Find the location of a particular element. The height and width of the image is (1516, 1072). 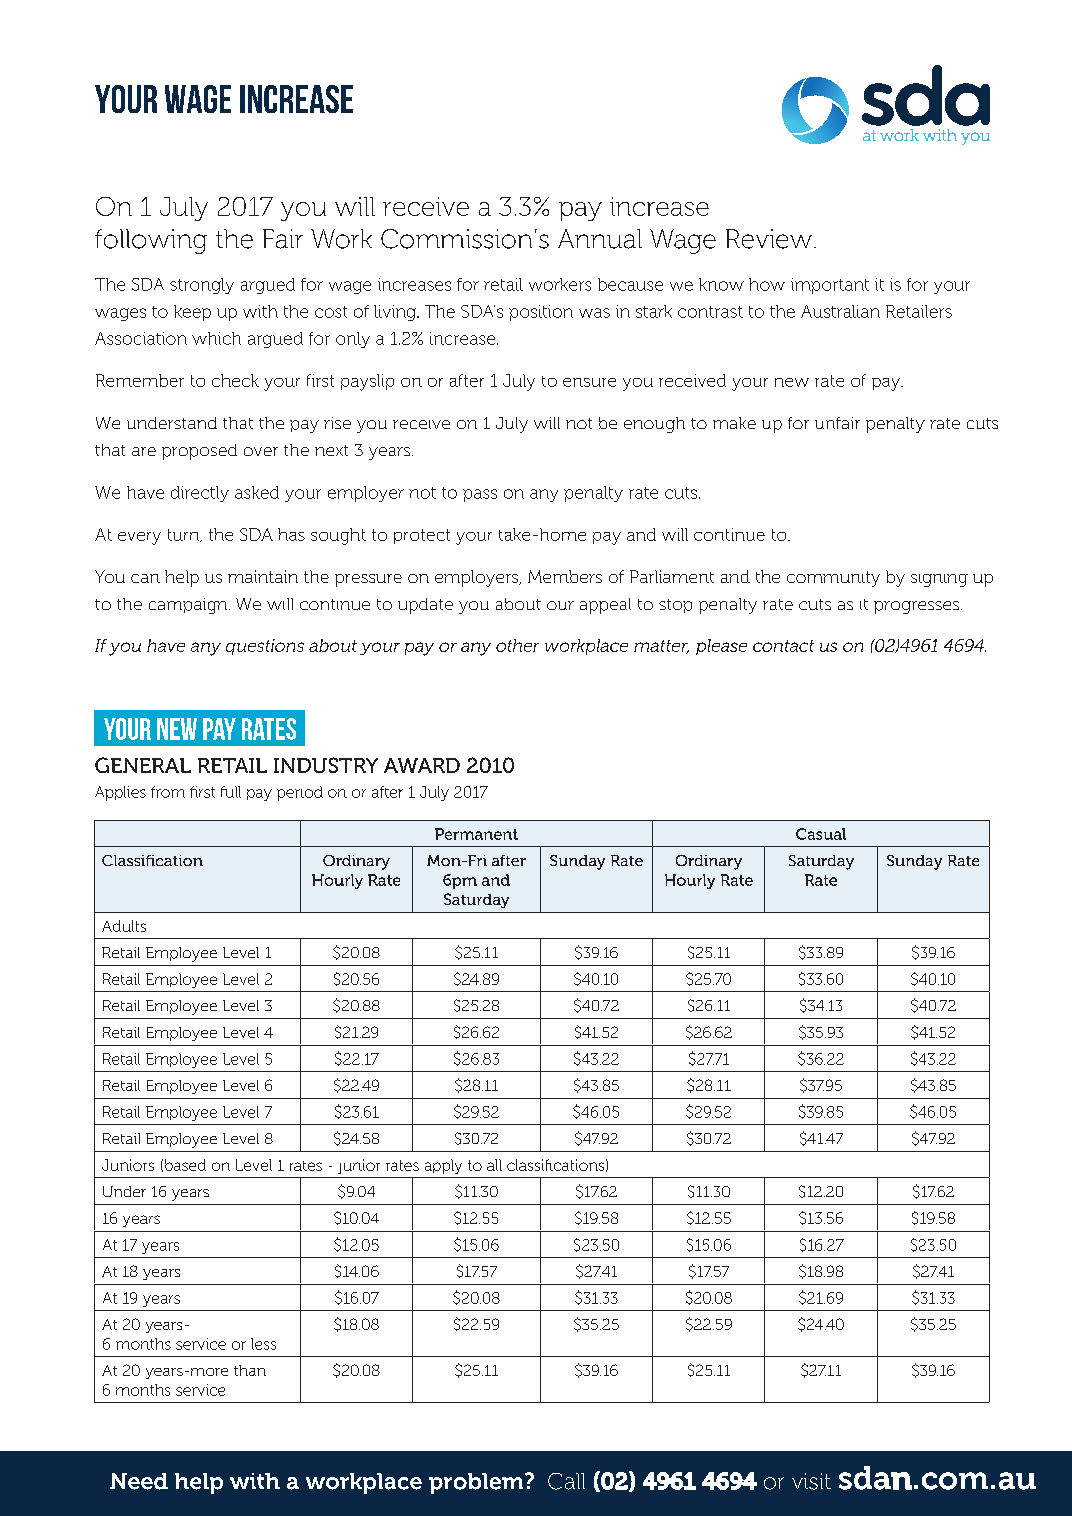

visit is located at coordinates (811, 1481).
